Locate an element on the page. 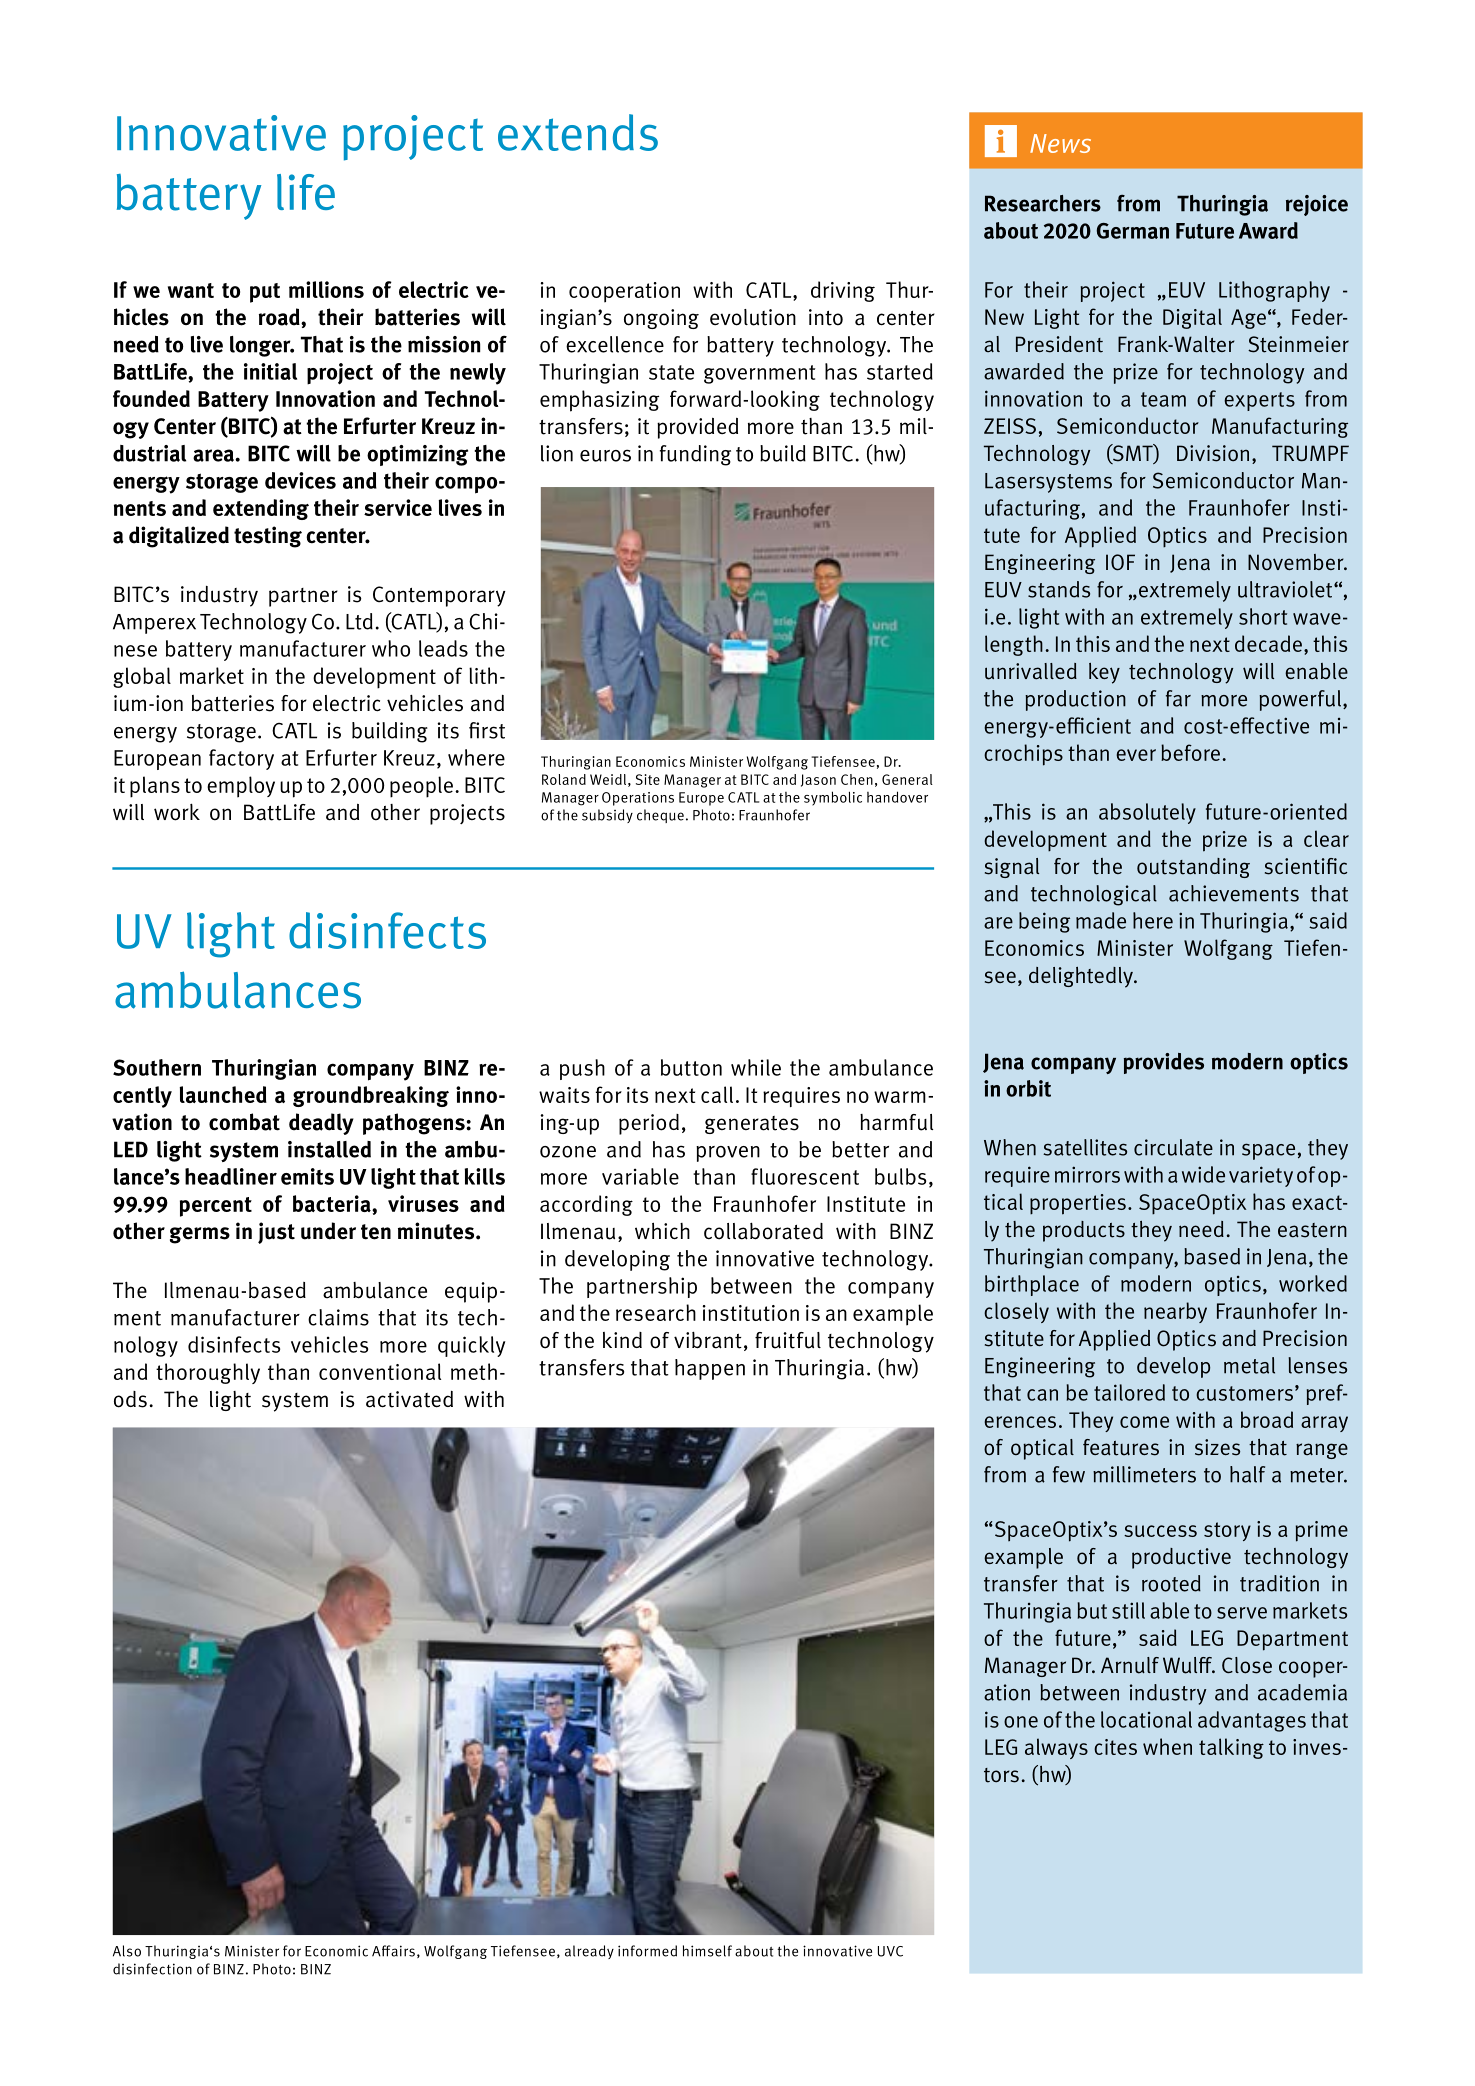  German is located at coordinates (1133, 231).
